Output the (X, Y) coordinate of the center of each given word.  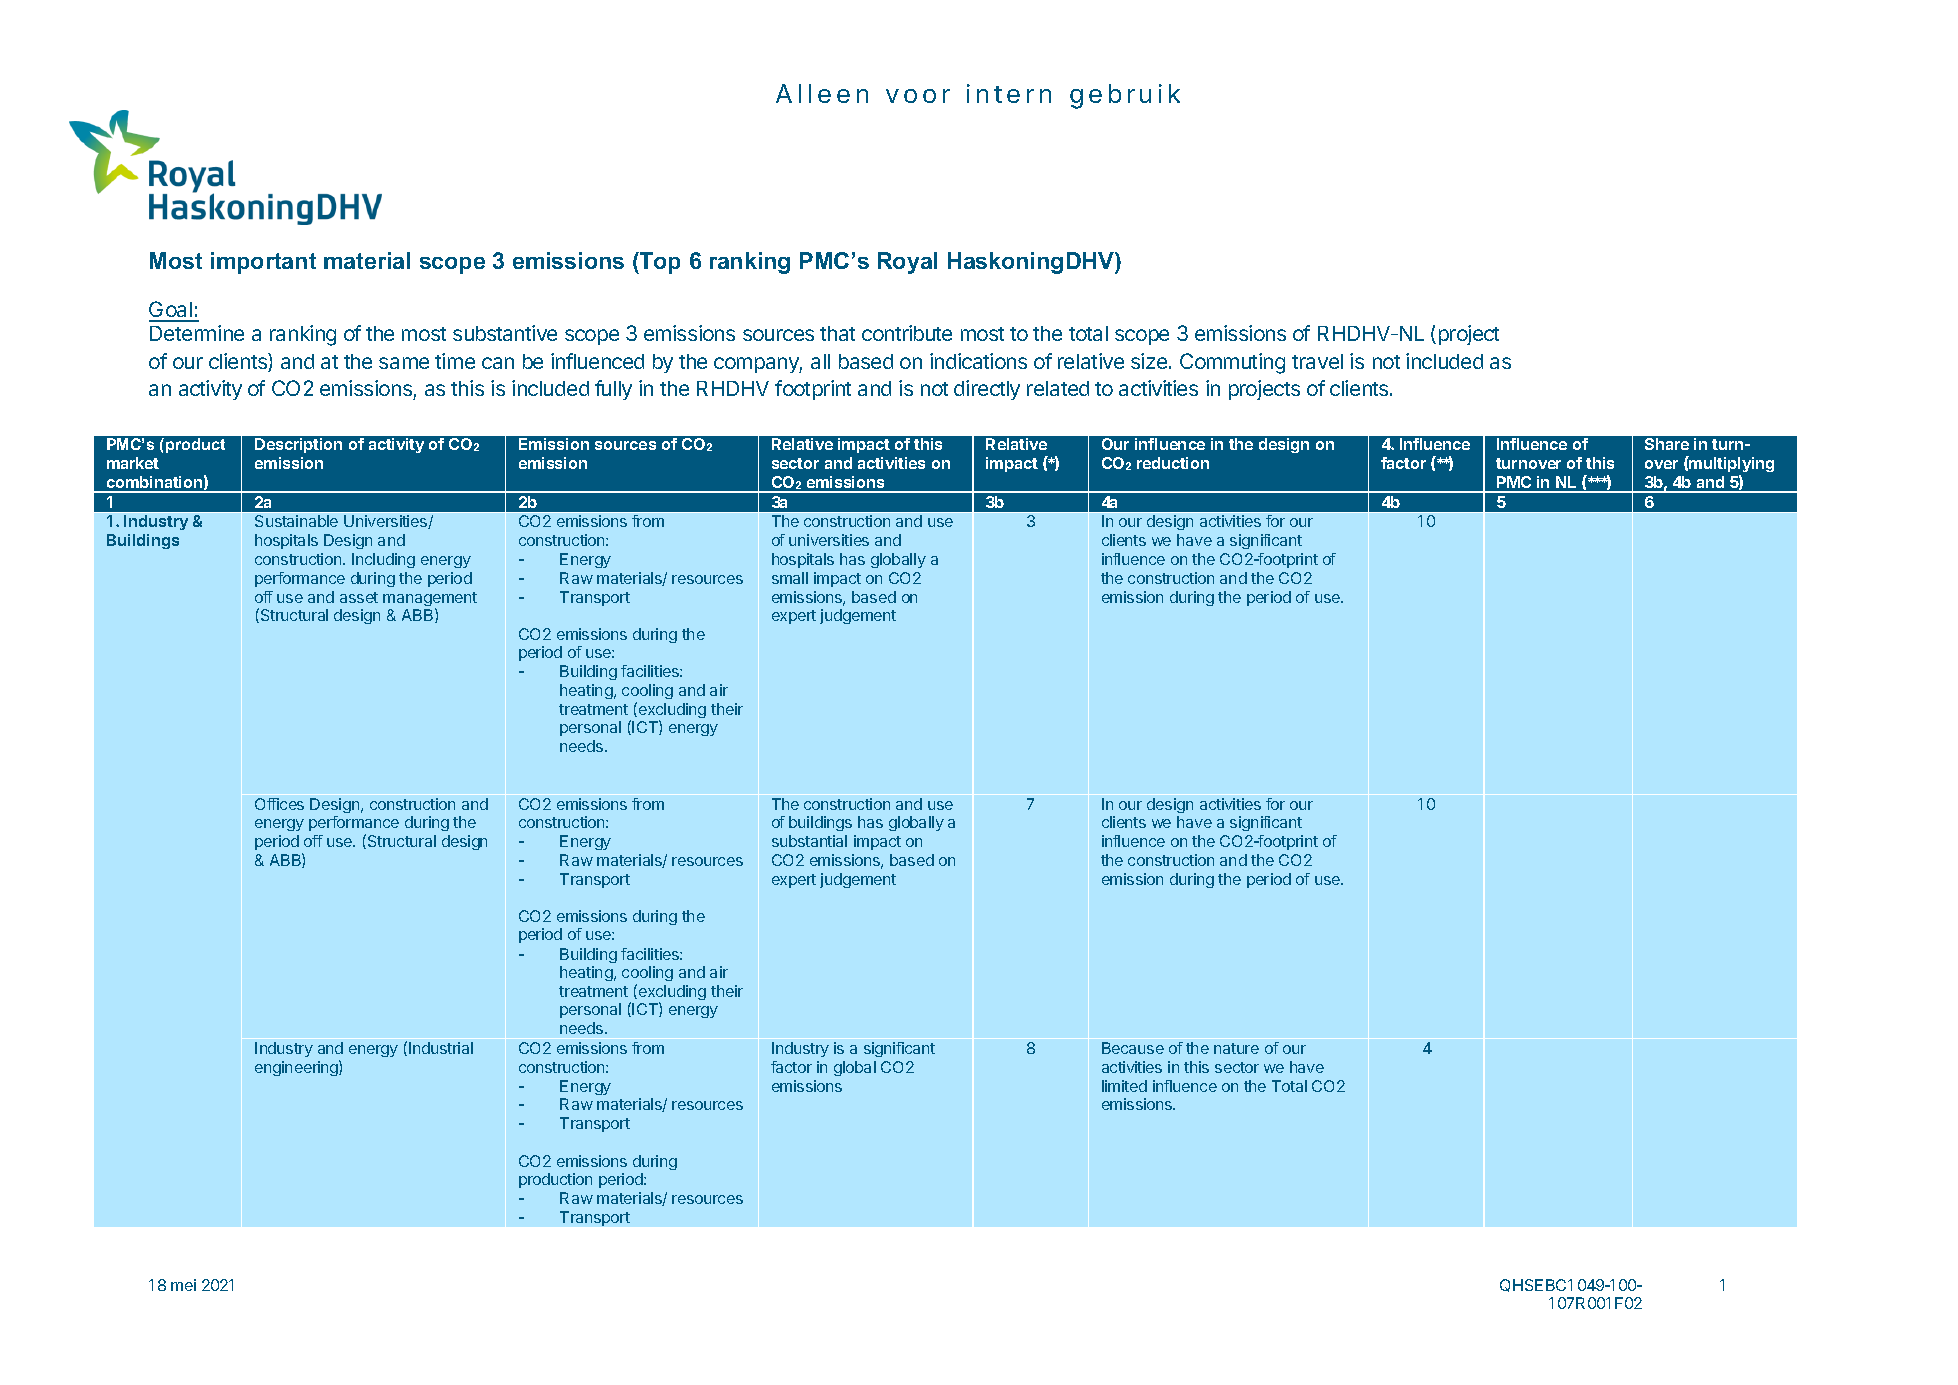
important (263, 263)
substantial (809, 841)
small (790, 578)
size (1149, 361)
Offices (279, 804)
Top (659, 263)
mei (183, 1285)
